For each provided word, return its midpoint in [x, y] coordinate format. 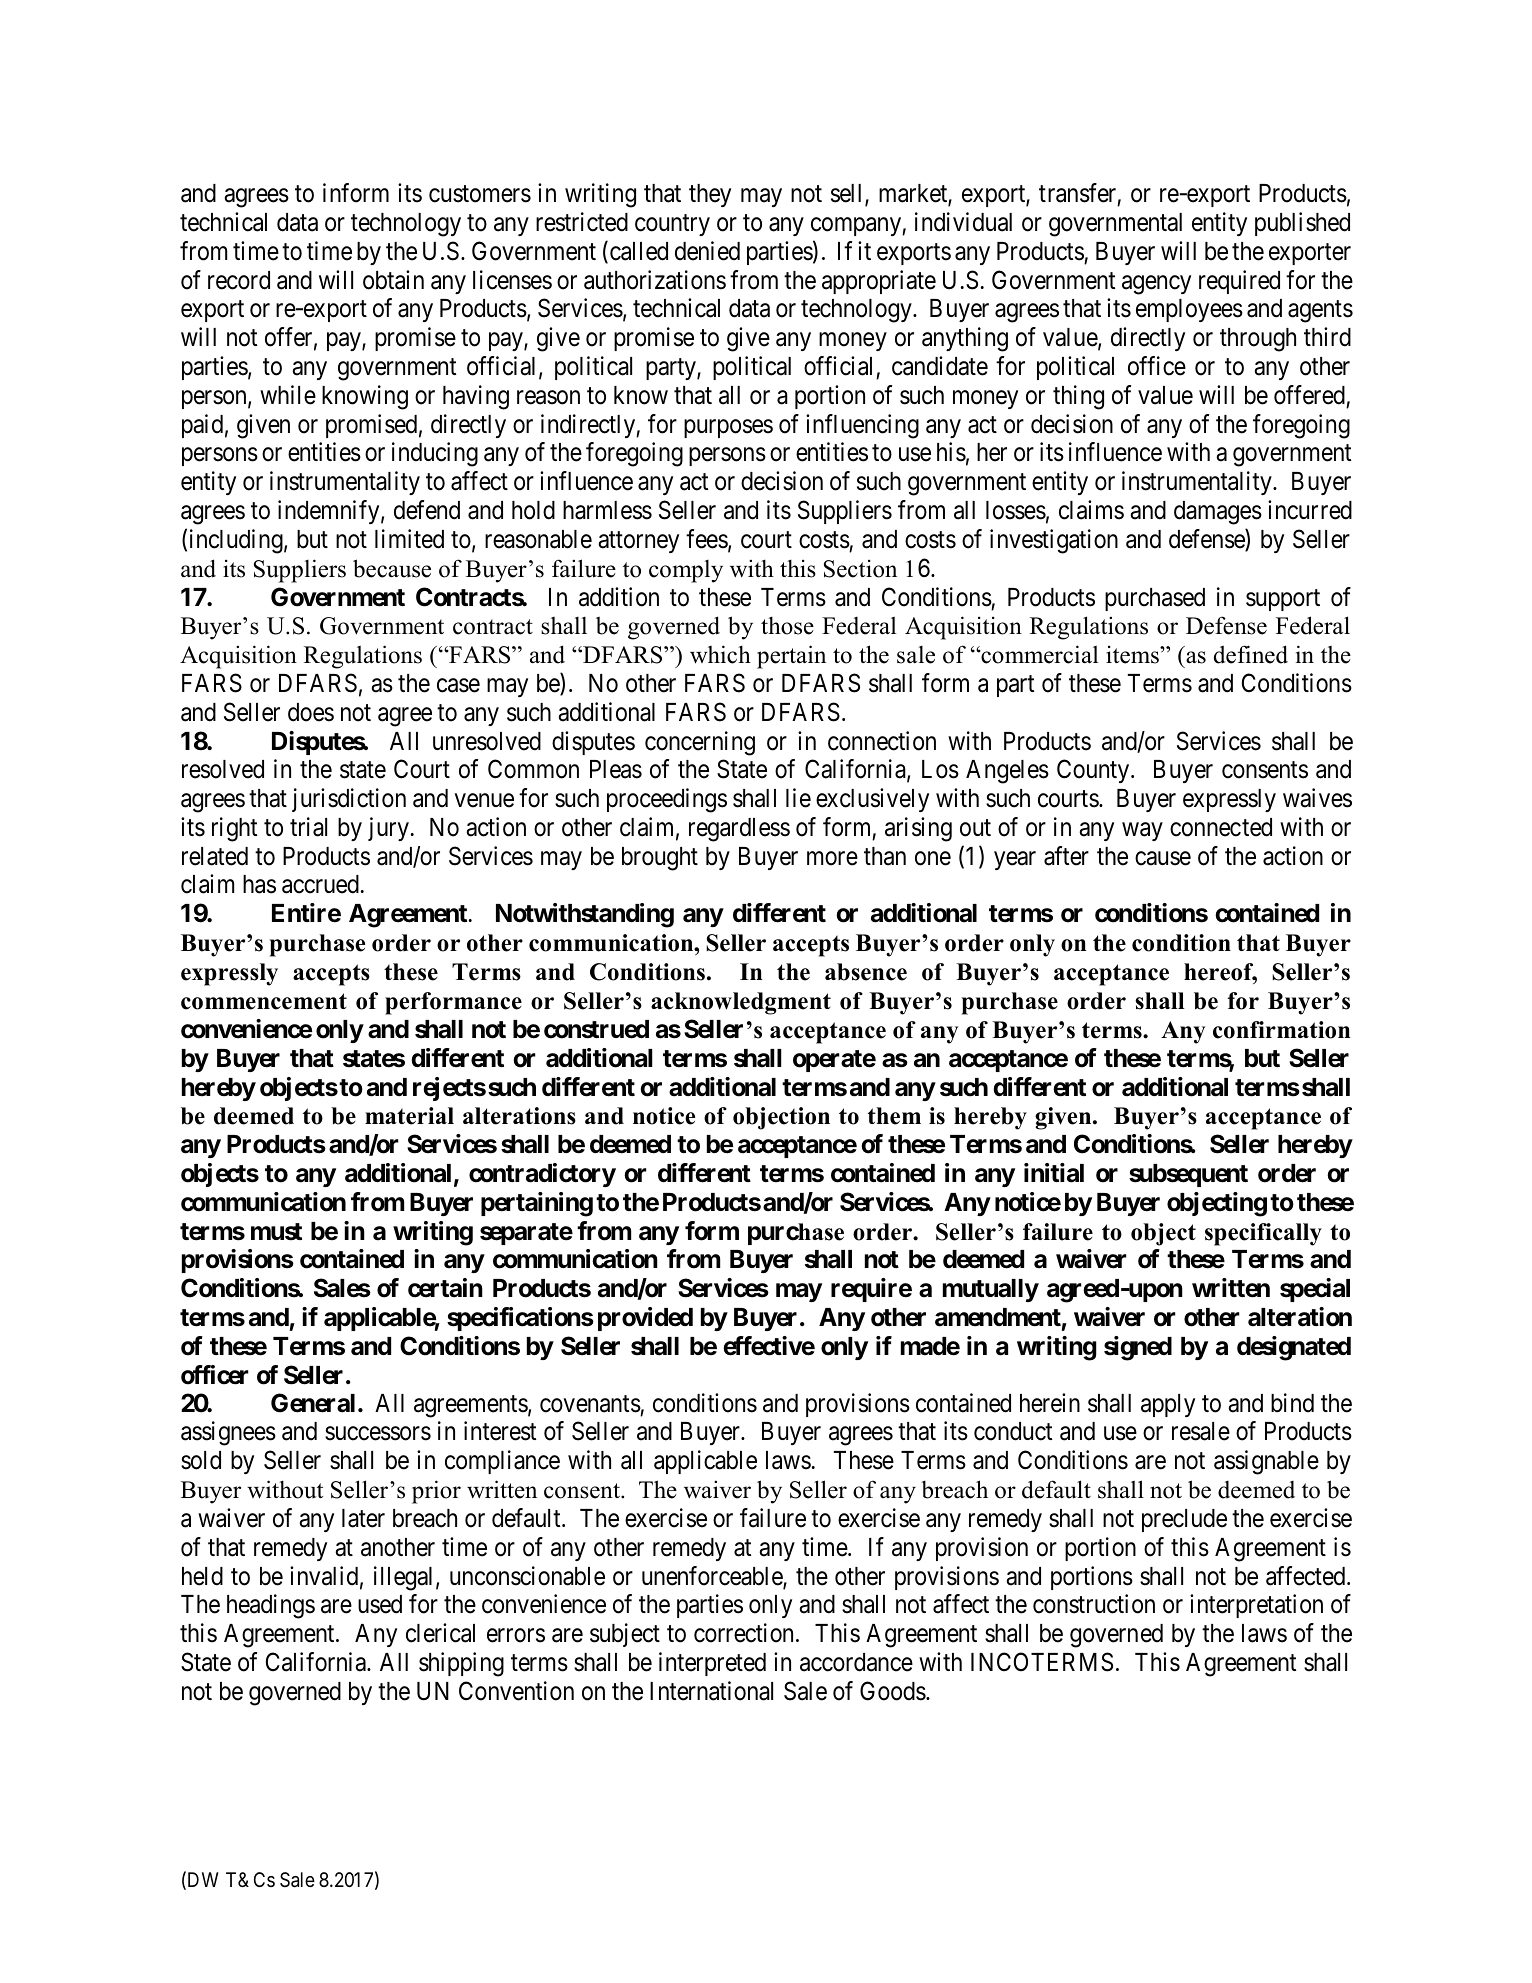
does [311, 712]
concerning [700, 743]
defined [1251, 654]
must [276, 1232]
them [894, 1116]
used [380, 1604]
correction [745, 1633]
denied [707, 251]
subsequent [1188, 1175]
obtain [393, 280]
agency [1156, 285]
